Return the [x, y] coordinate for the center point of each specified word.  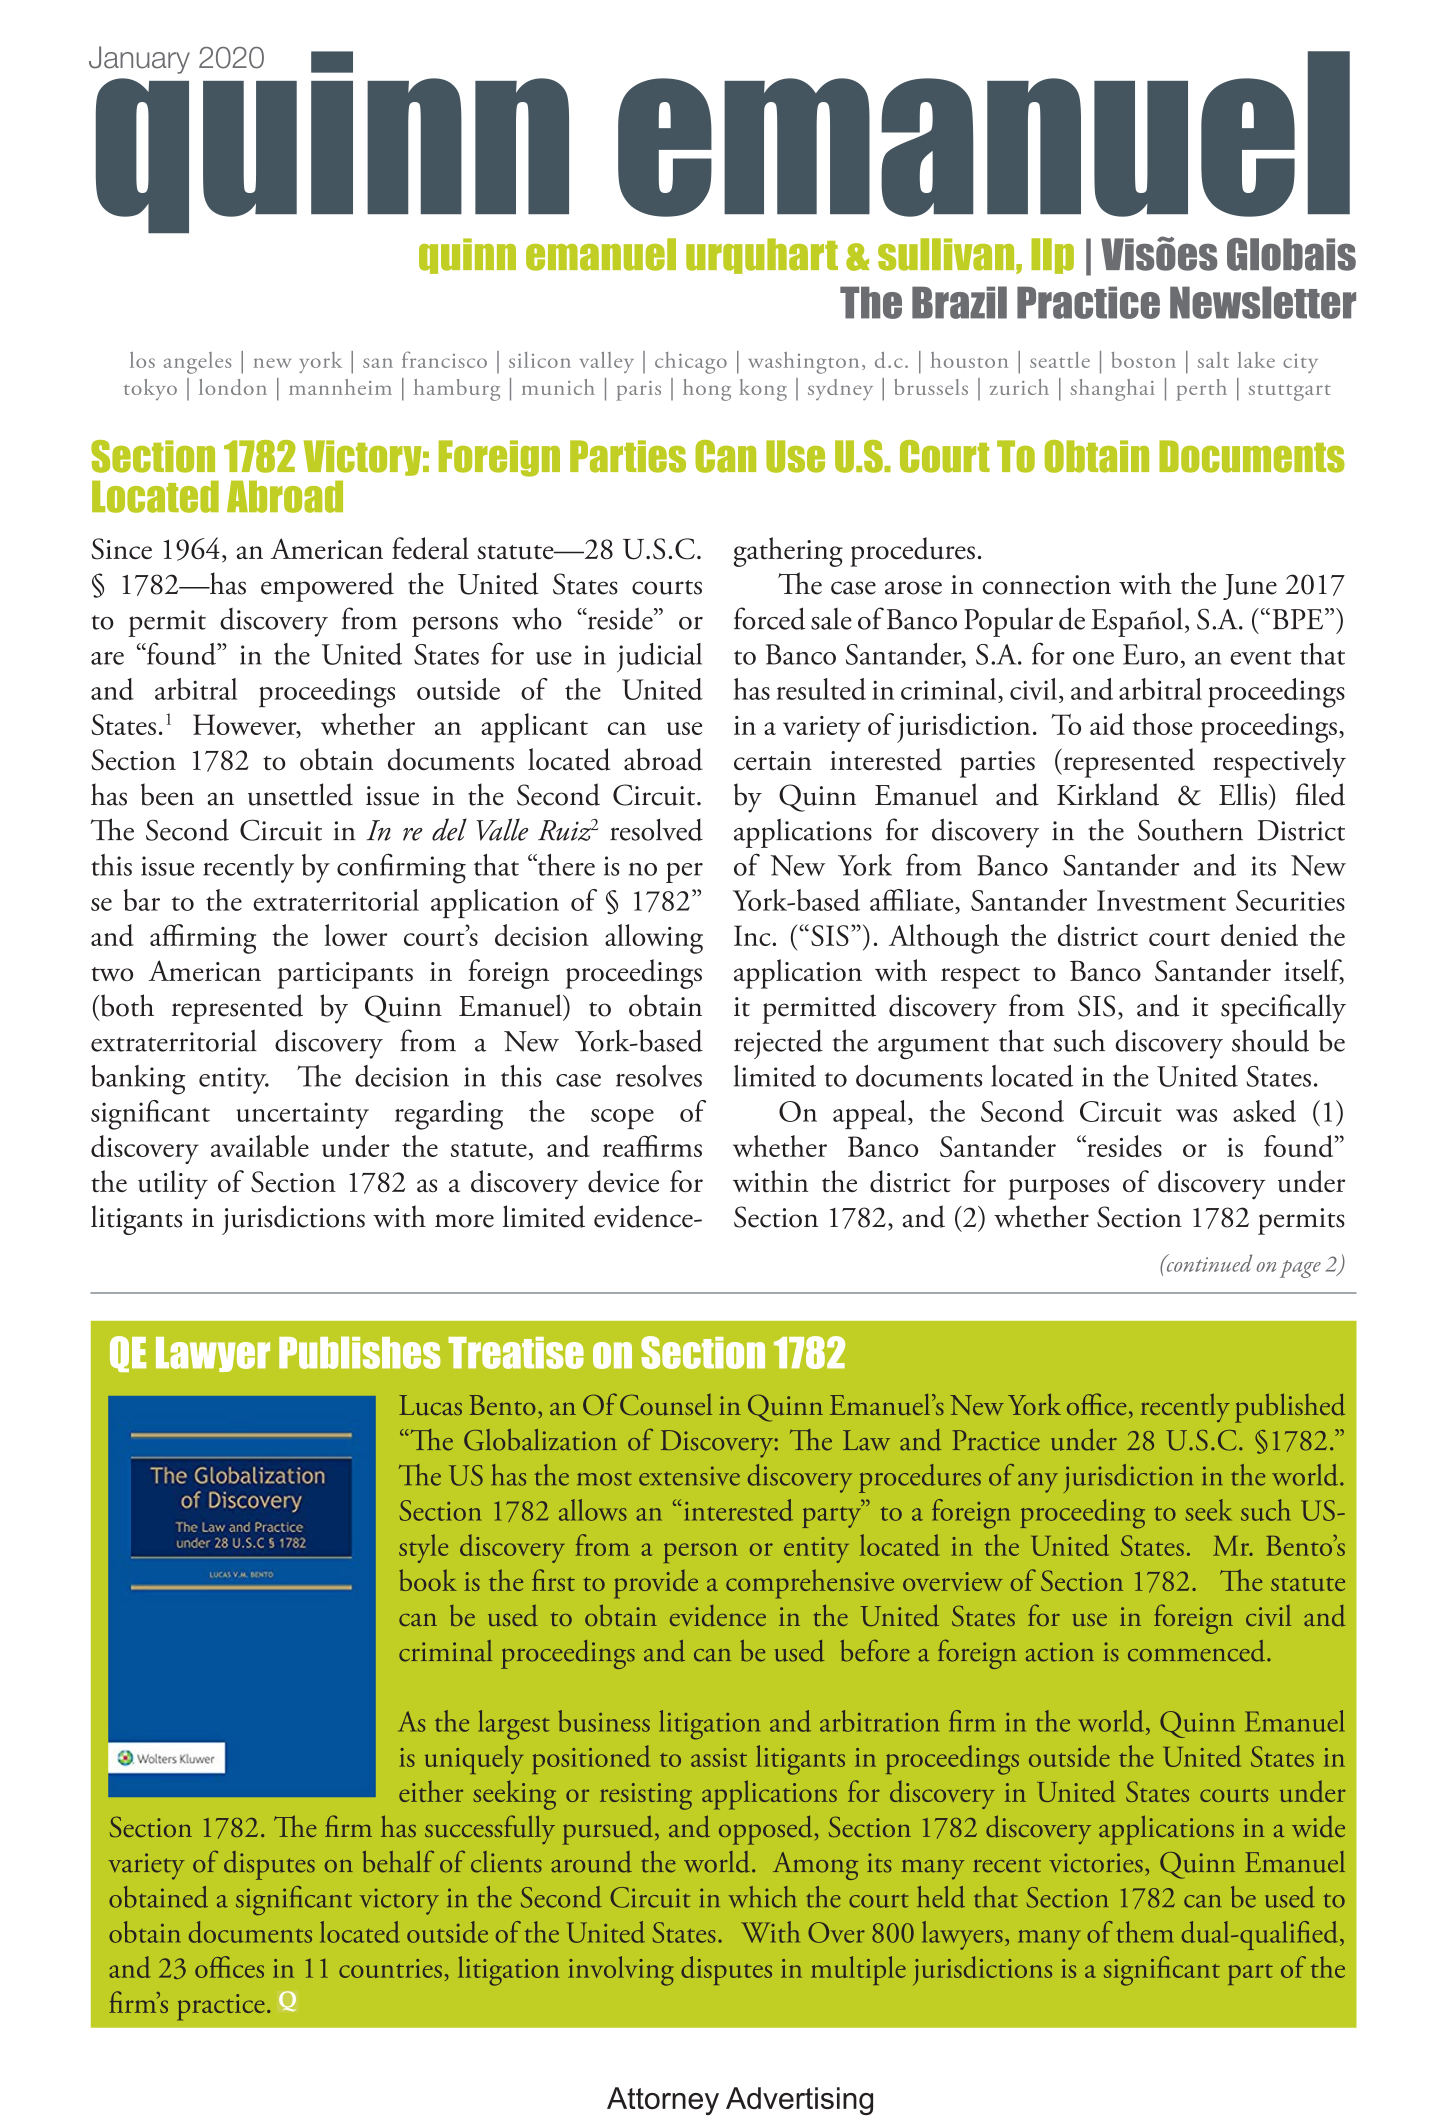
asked [1264, 1111]
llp [1052, 256]
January [139, 60]
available [260, 1146]
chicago [691, 363]
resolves [659, 1076]
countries [390, 1968]
